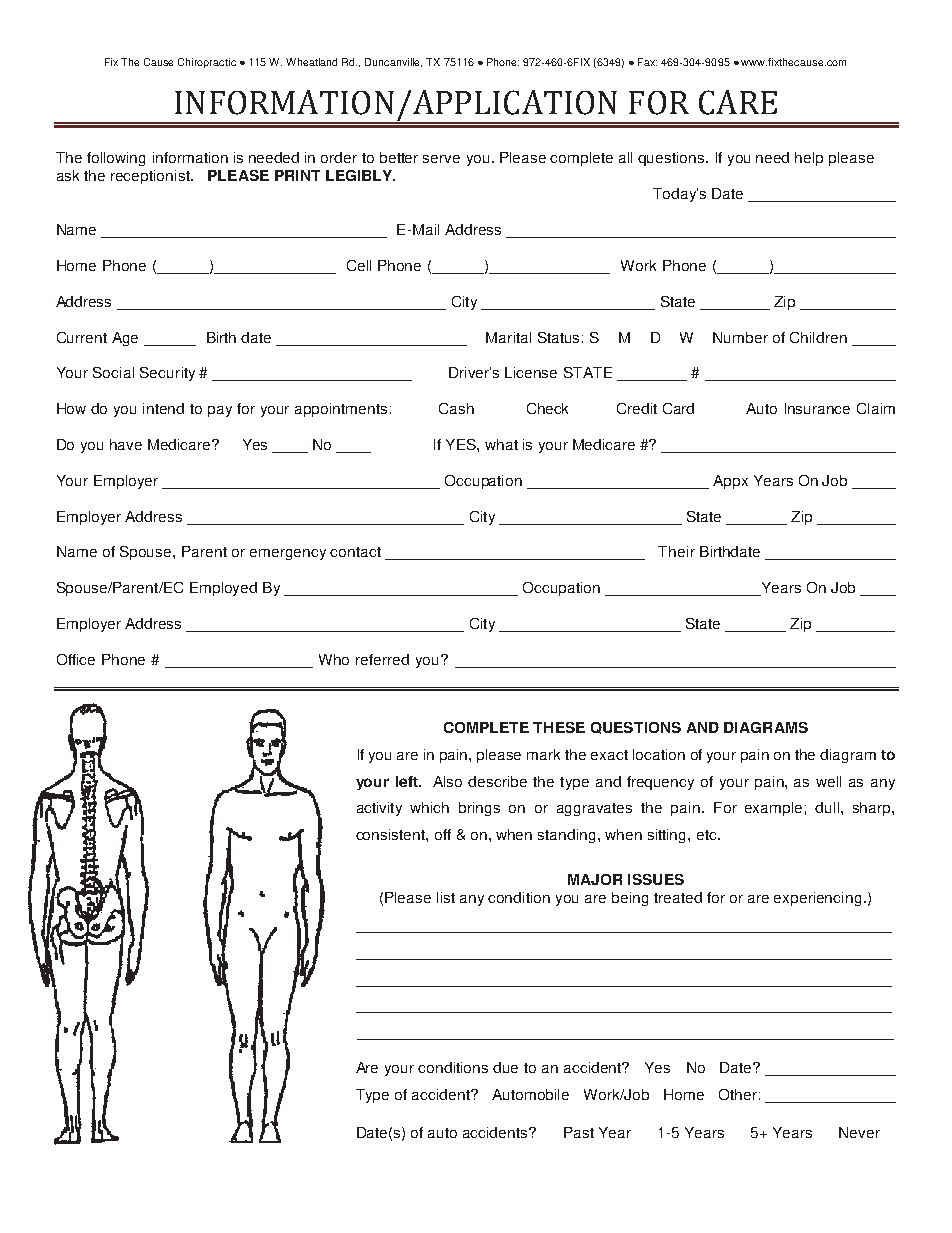 The image size is (952, 1233). Describe the element at coordinates (505, 1067) in the document. I see `due` at that location.
